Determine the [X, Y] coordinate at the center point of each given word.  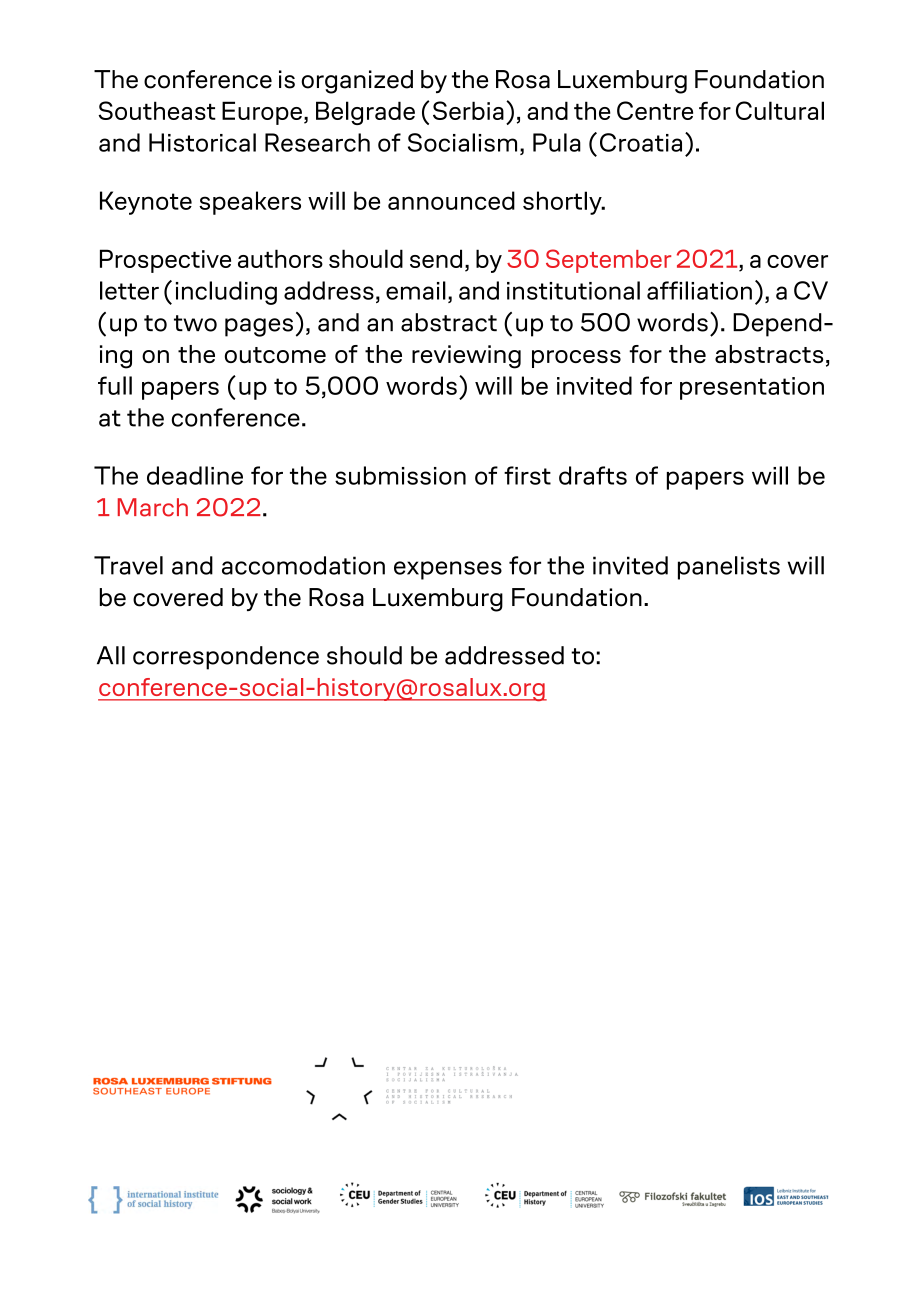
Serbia [468, 110]
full [115, 385]
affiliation [699, 290]
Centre [655, 110]
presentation [752, 388]
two [195, 323]
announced [451, 200]
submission [400, 475]
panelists [729, 568]
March [153, 507]
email [416, 290]
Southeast [157, 110]
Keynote [146, 203]
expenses [448, 570]
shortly [563, 203]
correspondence [226, 658]
